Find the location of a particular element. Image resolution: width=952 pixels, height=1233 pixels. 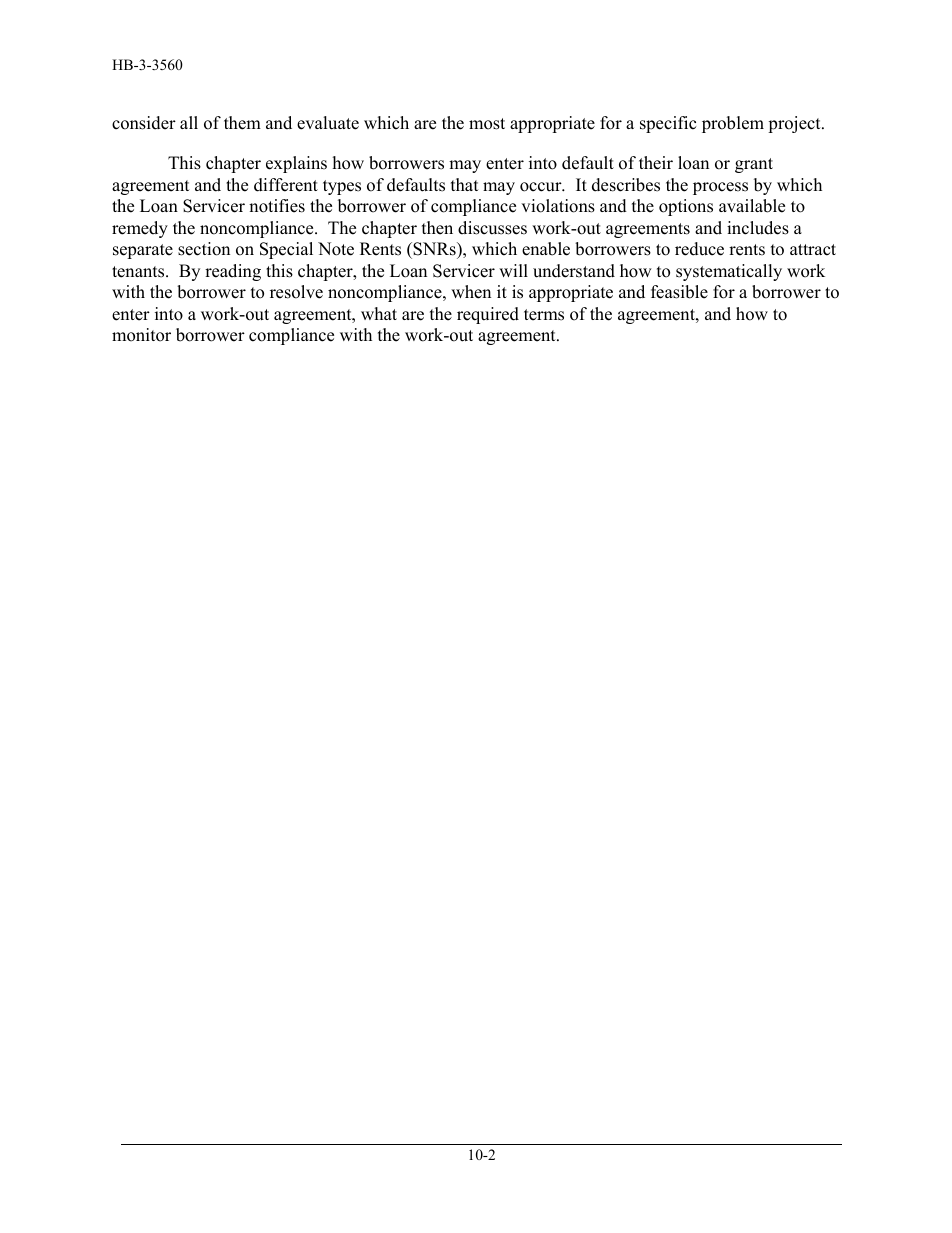

discusses is located at coordinates (492, 228).
